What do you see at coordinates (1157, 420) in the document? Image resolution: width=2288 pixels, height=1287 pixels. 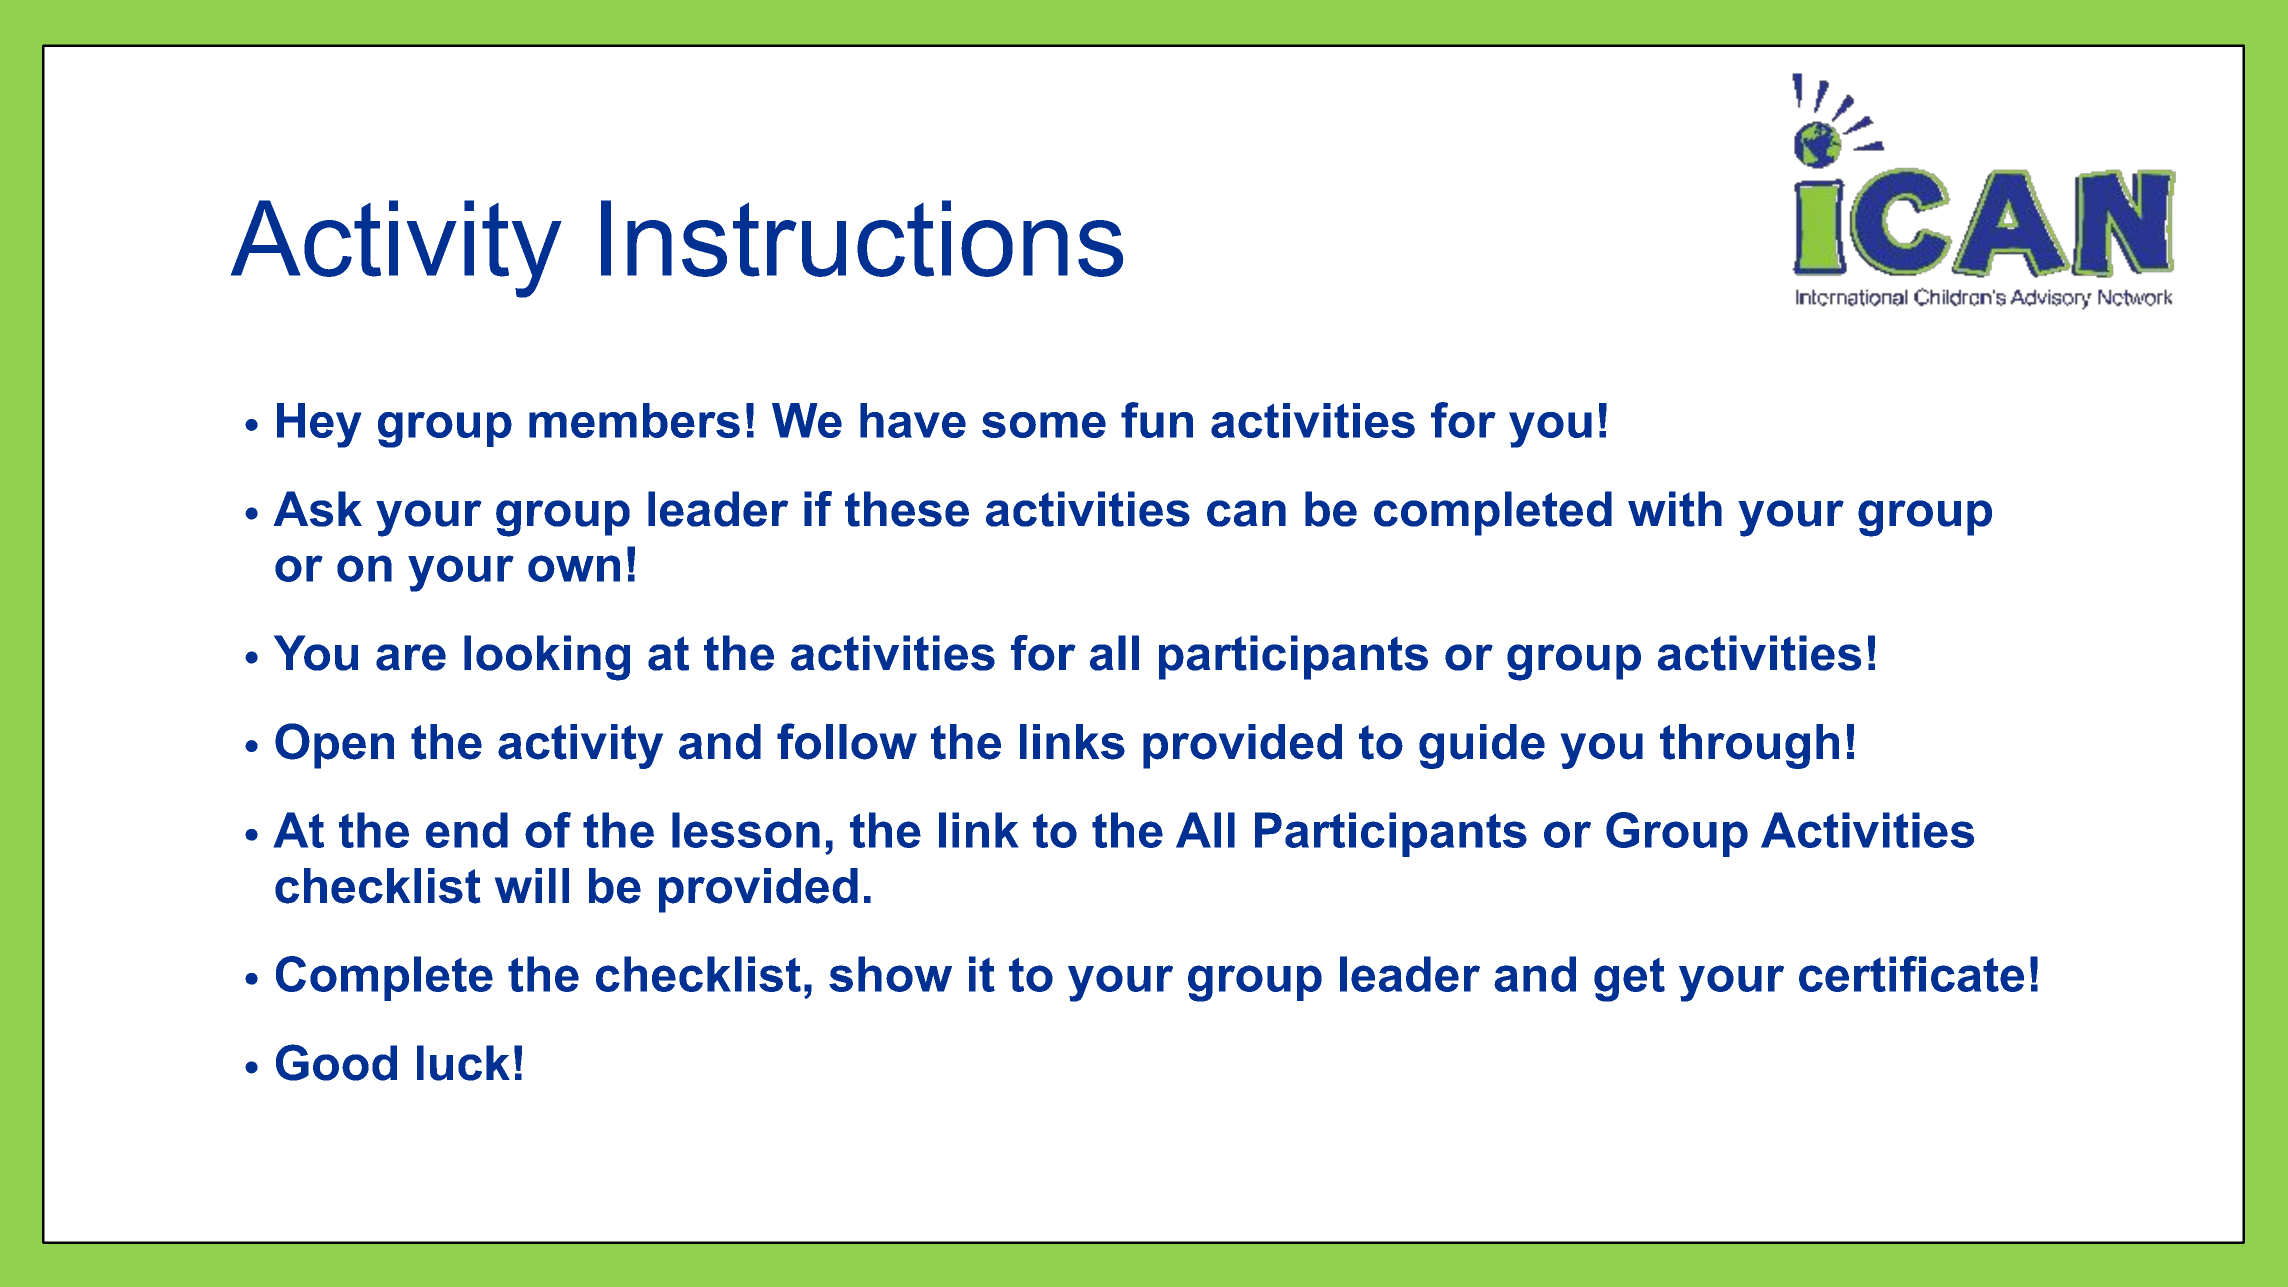 I see `fun` at bounding box center [1157, 420].
